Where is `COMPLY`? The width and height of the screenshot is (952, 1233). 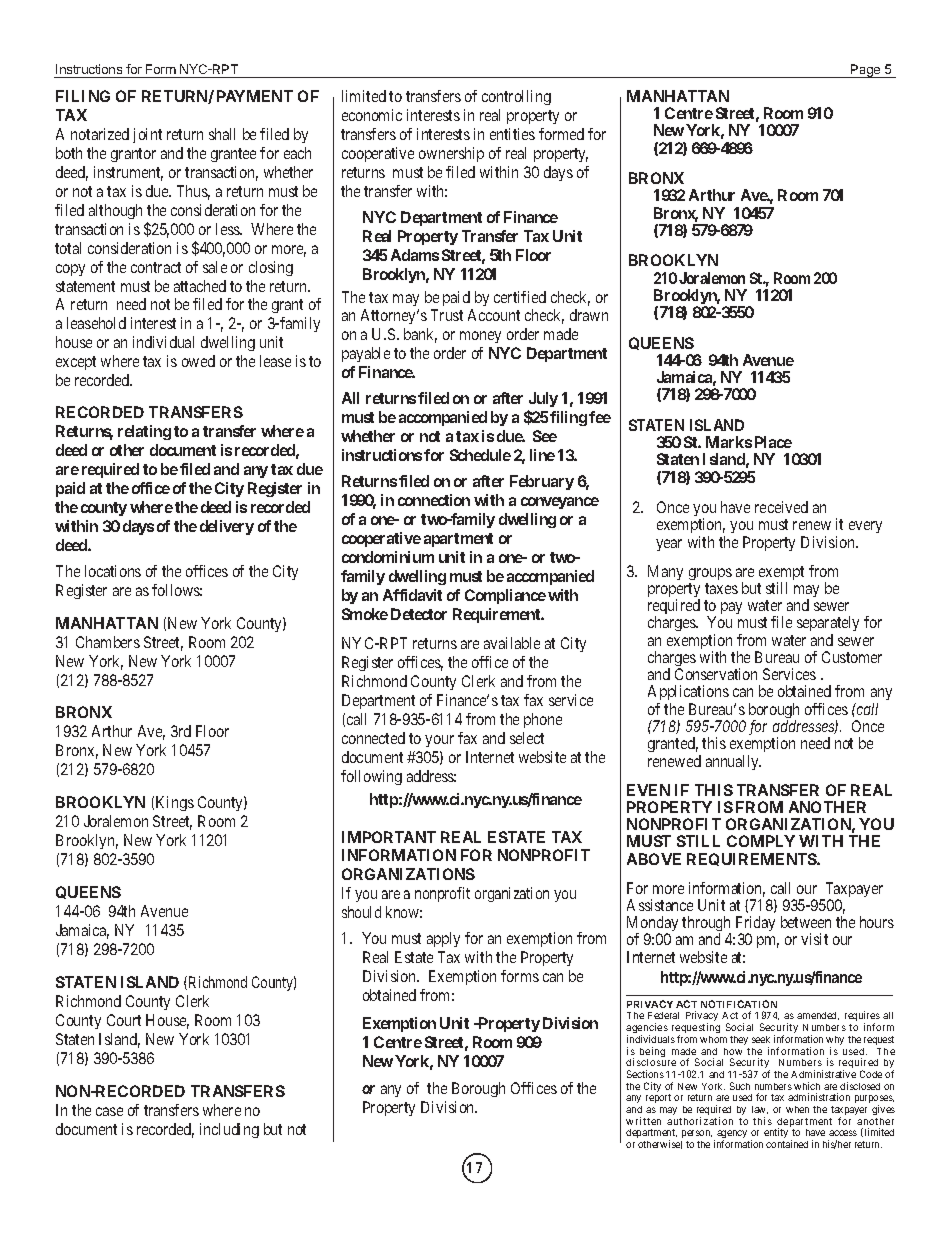
COMPLY is located at coordinates (761, 841).
